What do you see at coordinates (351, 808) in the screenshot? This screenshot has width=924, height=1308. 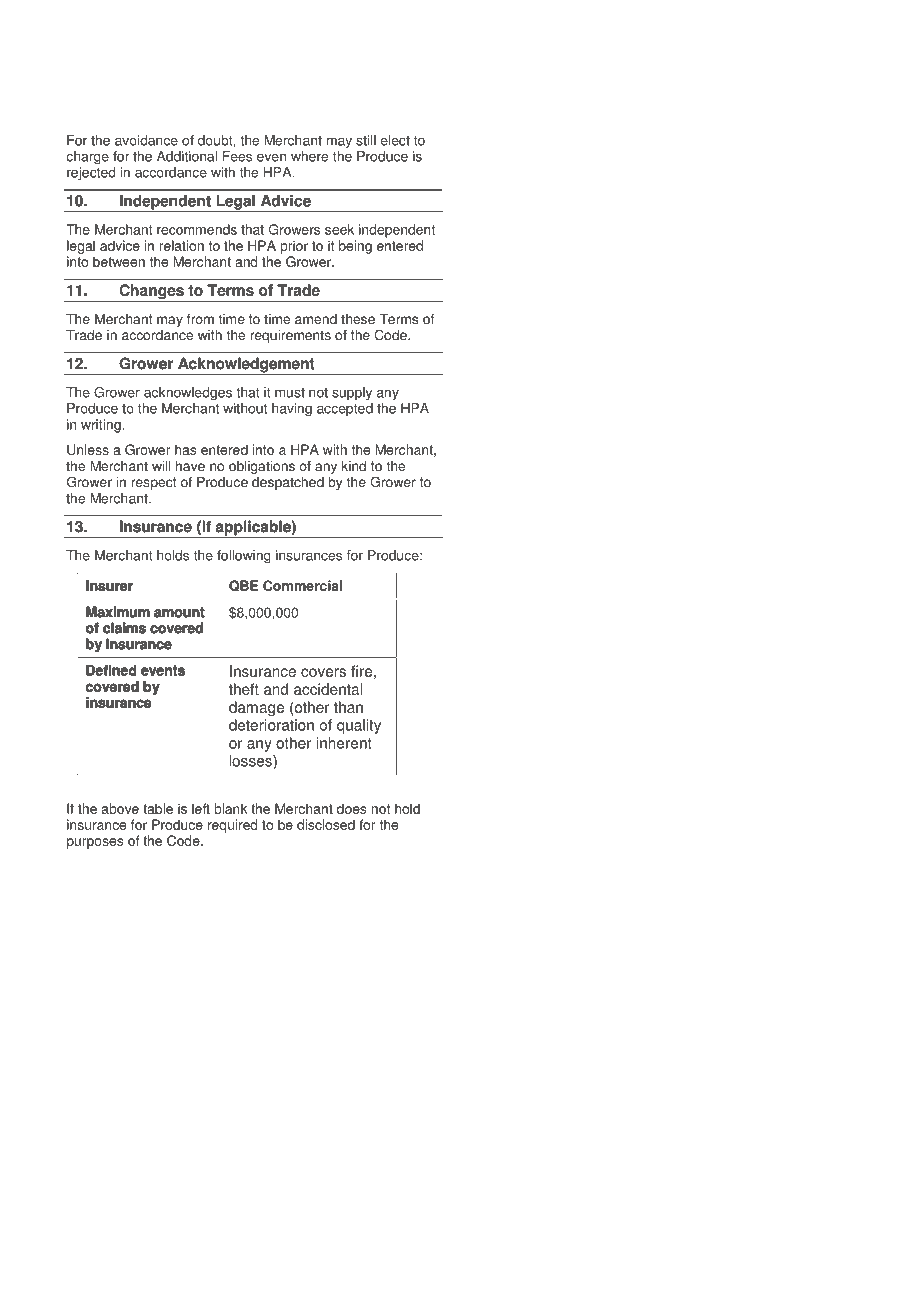 I see `does` at bounding box center [351, 808].
